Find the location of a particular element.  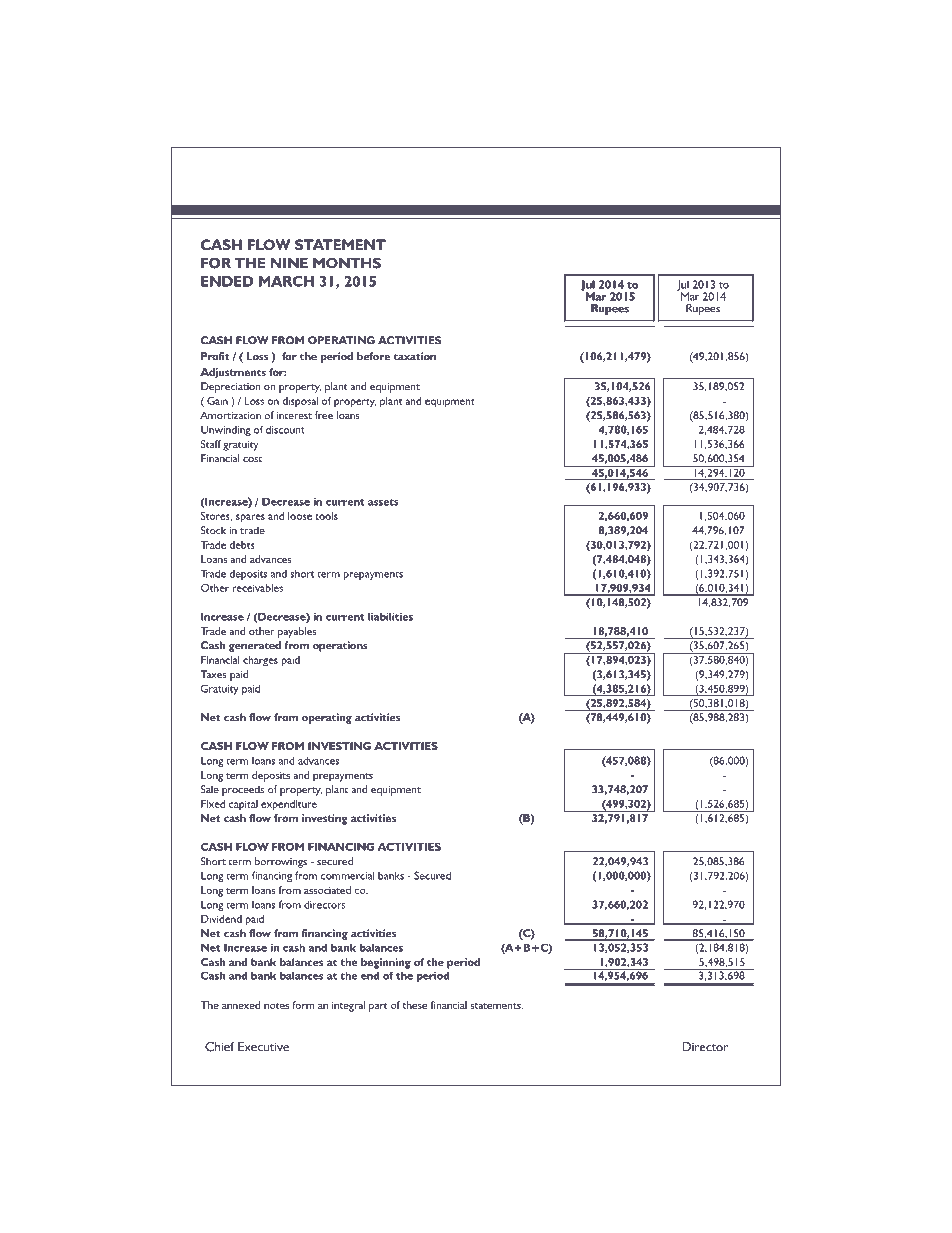

loose is located at coordinates (300, 516).
